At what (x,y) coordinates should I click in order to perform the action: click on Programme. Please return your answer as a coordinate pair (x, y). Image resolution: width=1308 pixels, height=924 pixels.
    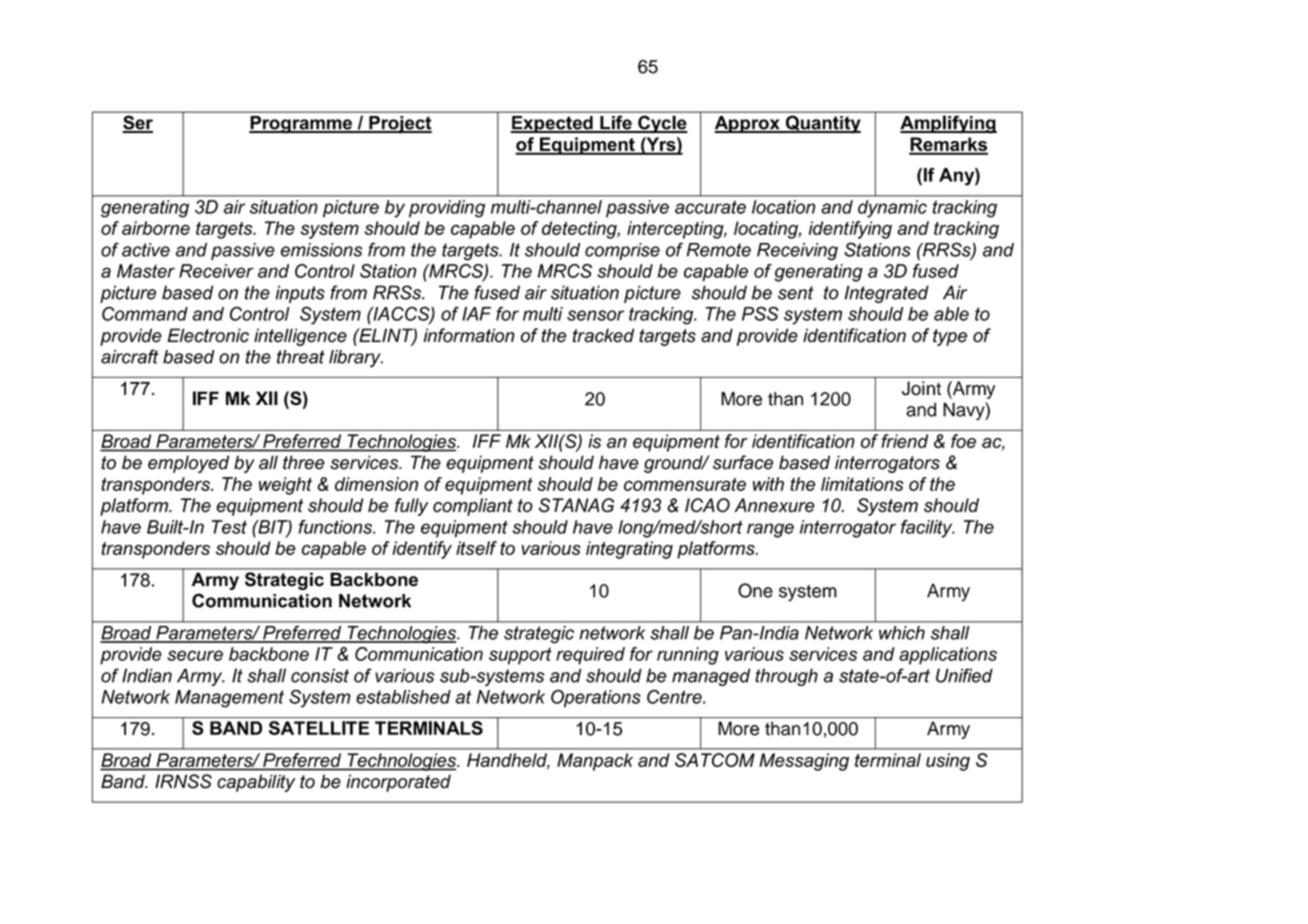
    Looking at the image, I should click on (301, 124).
